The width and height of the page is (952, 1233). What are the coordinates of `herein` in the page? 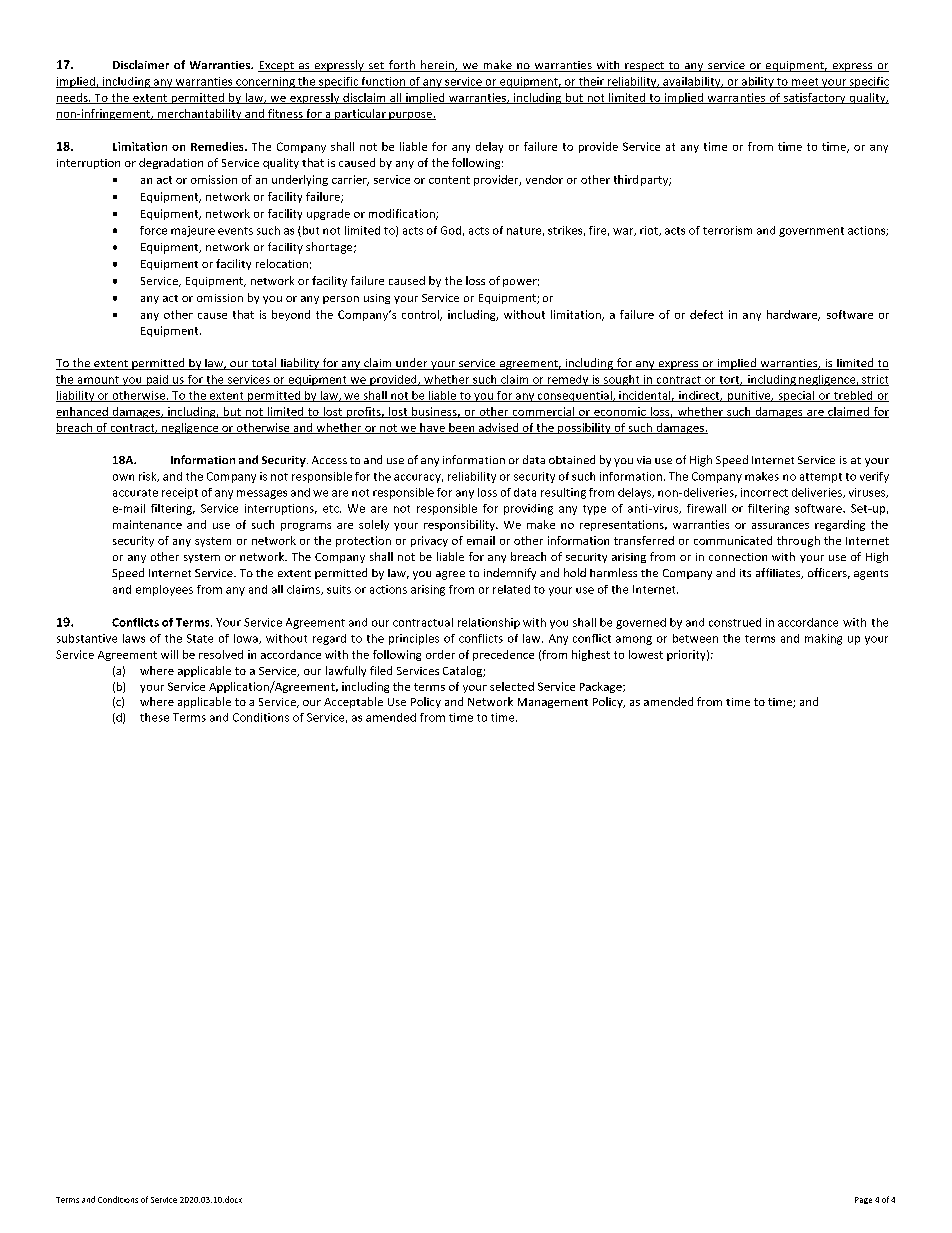 It's located at (437, 66).
